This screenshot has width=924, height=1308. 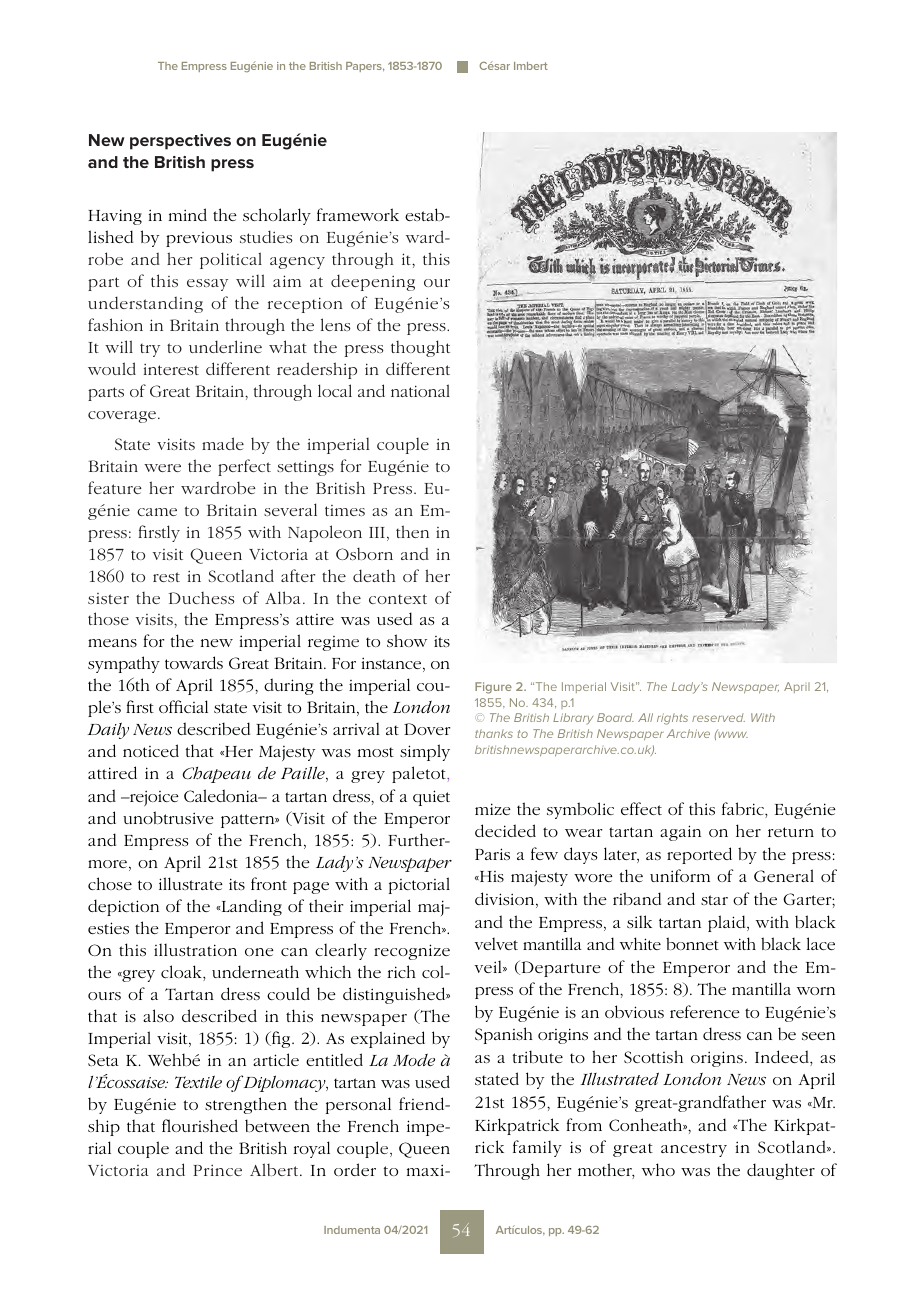 What do you see at coordinates (180, 142) in the screenshot?
I see `perspectives` at bounding box center [180, 142].
